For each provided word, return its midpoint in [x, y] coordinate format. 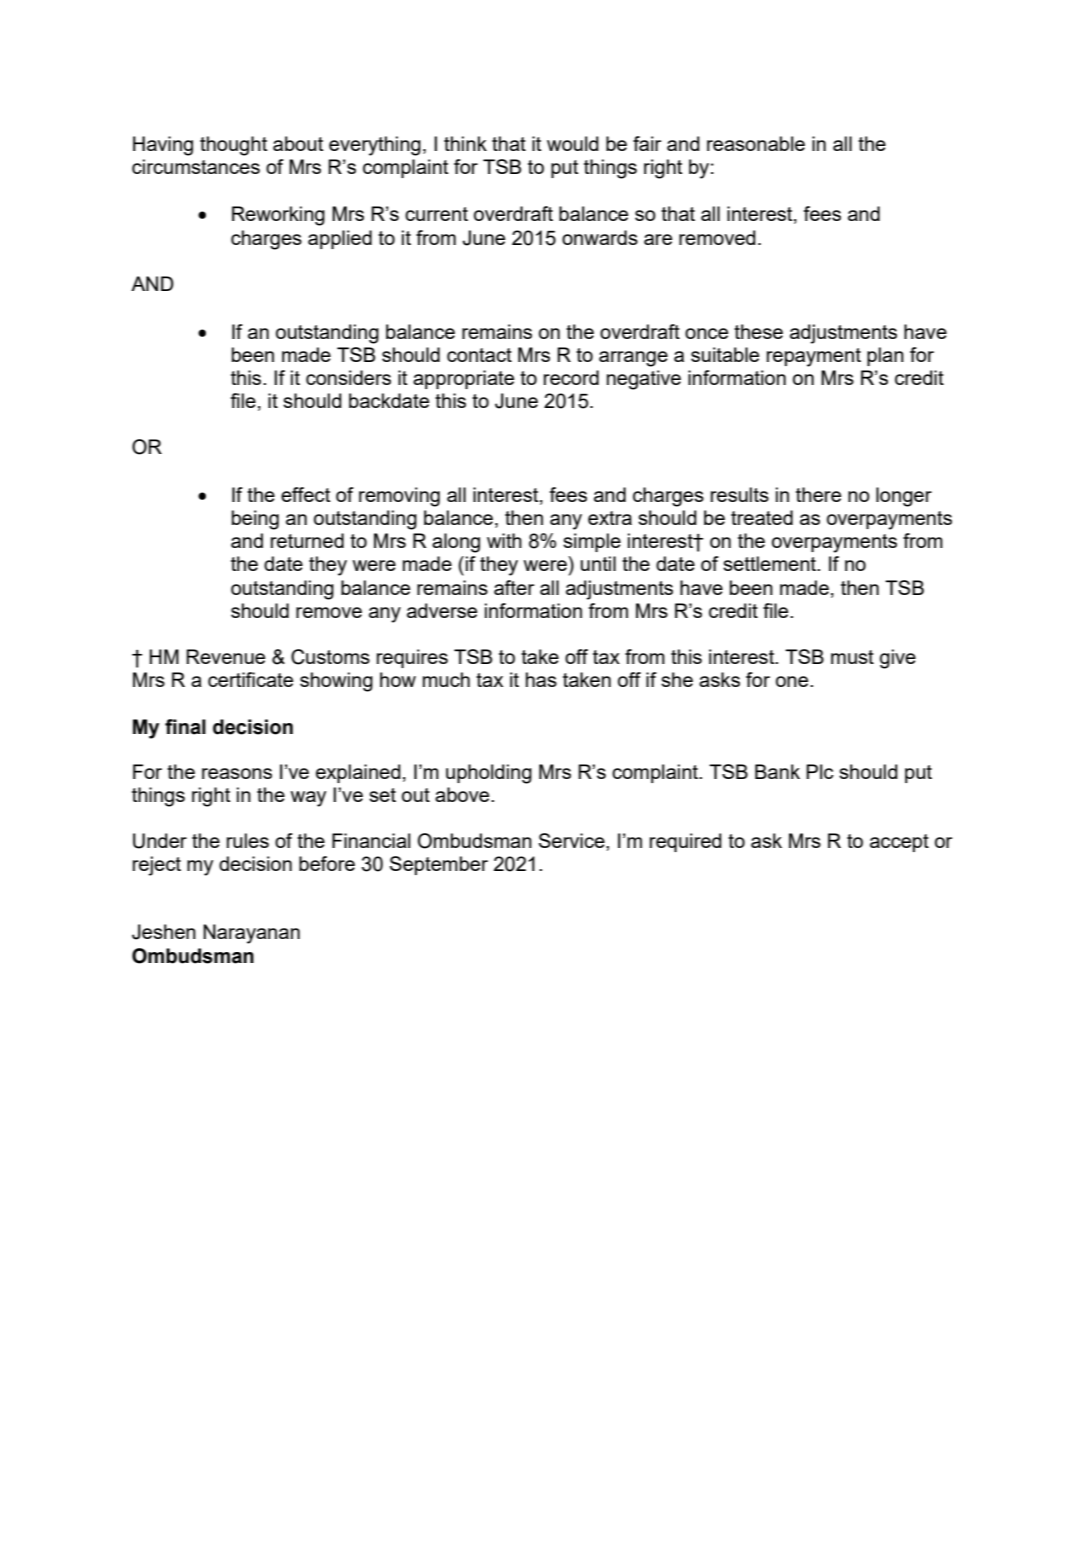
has [541, 679]
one [793, 681]
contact [479, 355]
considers [348, 377]
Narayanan [251, 934]
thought [233, 146]
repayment [814, 357]
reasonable [756, 143]
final [185, 727]
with [504, 540]
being [255, 520]
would [573, 143]
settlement [770, 563]
